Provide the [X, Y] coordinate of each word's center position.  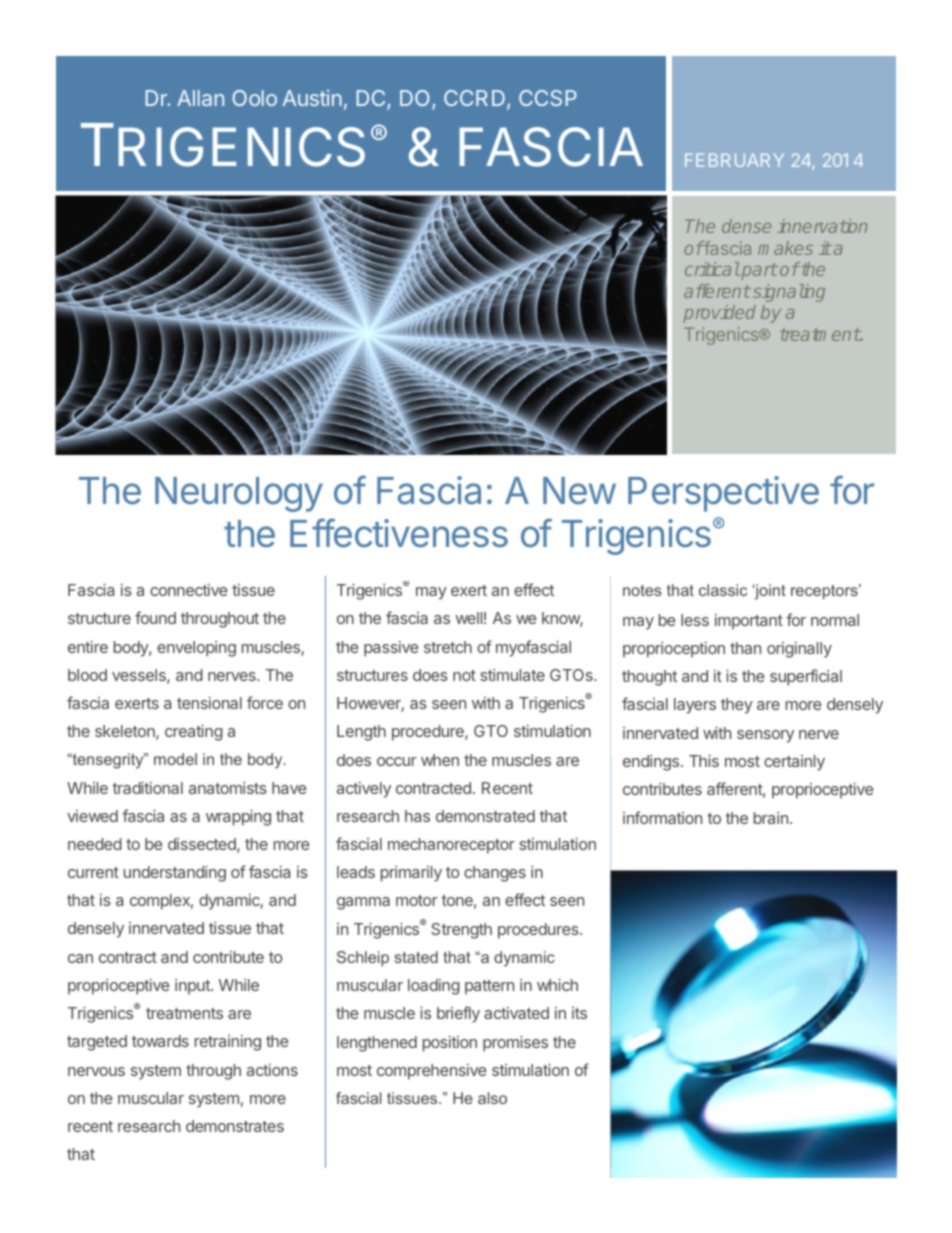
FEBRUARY [734, 160]
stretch [448, 647]
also [492, 1098]
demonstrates [235, 1126]
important [749, 622]
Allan [200, 98]
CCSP [548, 98]
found [155, 617]
